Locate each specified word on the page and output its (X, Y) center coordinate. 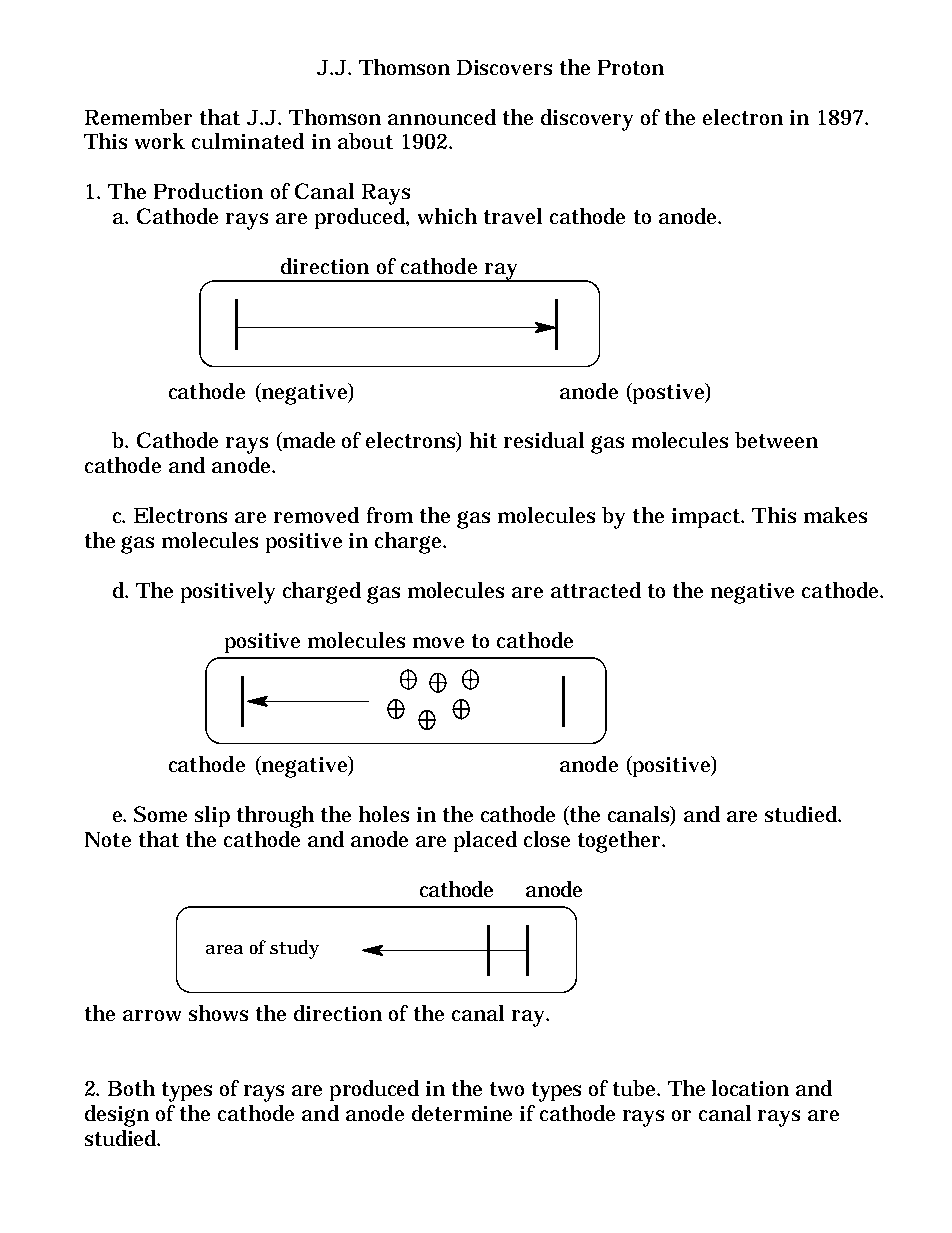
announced (442, 117)
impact (707, 518)
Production (208, 191)
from (390, 515)
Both (131, 1088)
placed (485, 841)
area (224, 949)
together (621, 842)
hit (483, 440)
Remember (138, 117)
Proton (631, 67)
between (776, 440)
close (547, 839)
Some (160, 814)
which (447, 216)
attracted (596, 590)
